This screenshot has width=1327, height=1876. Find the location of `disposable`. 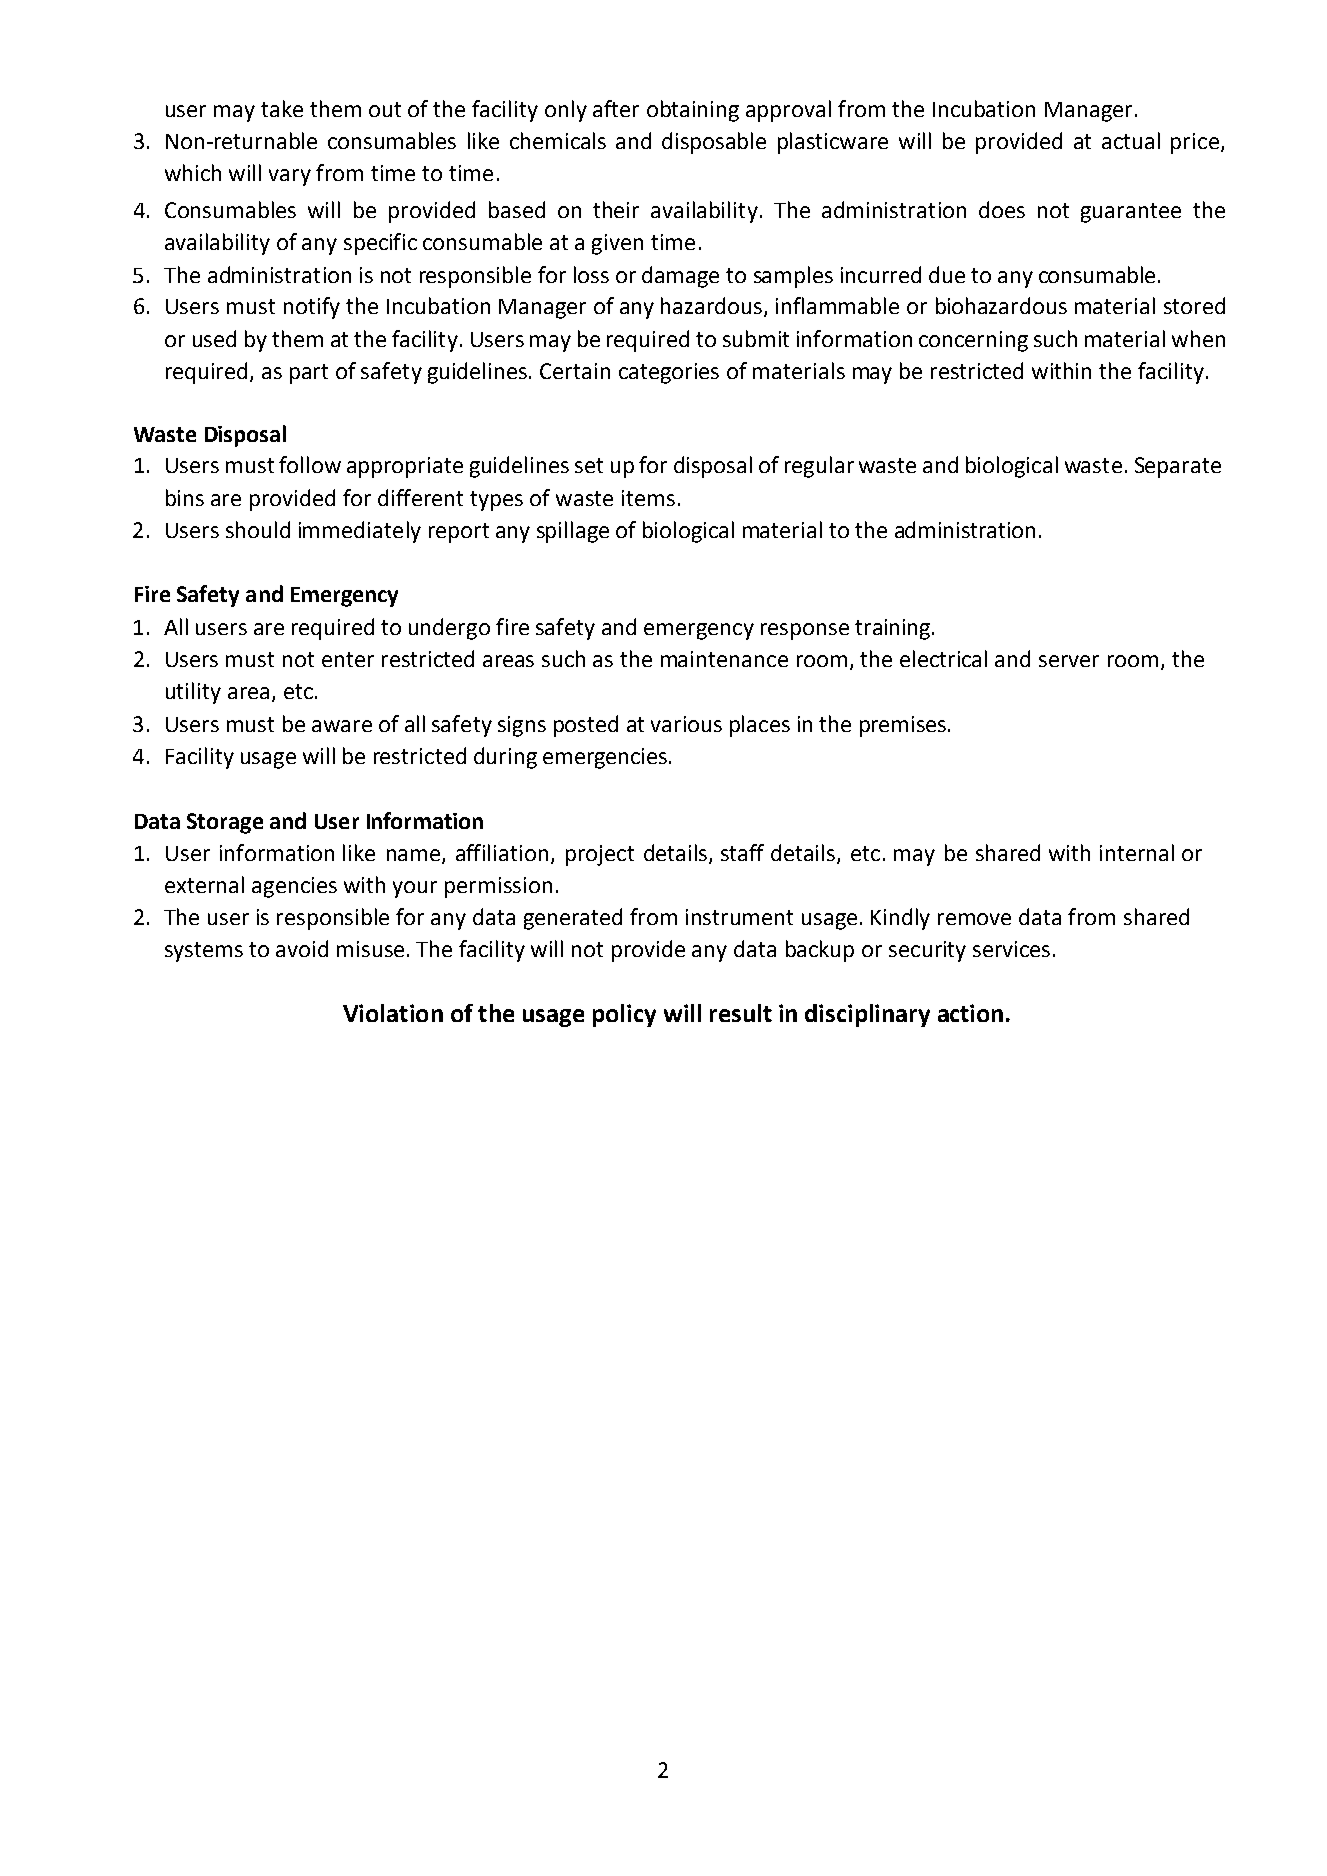

disposable is located at coordinates (714, 143).
